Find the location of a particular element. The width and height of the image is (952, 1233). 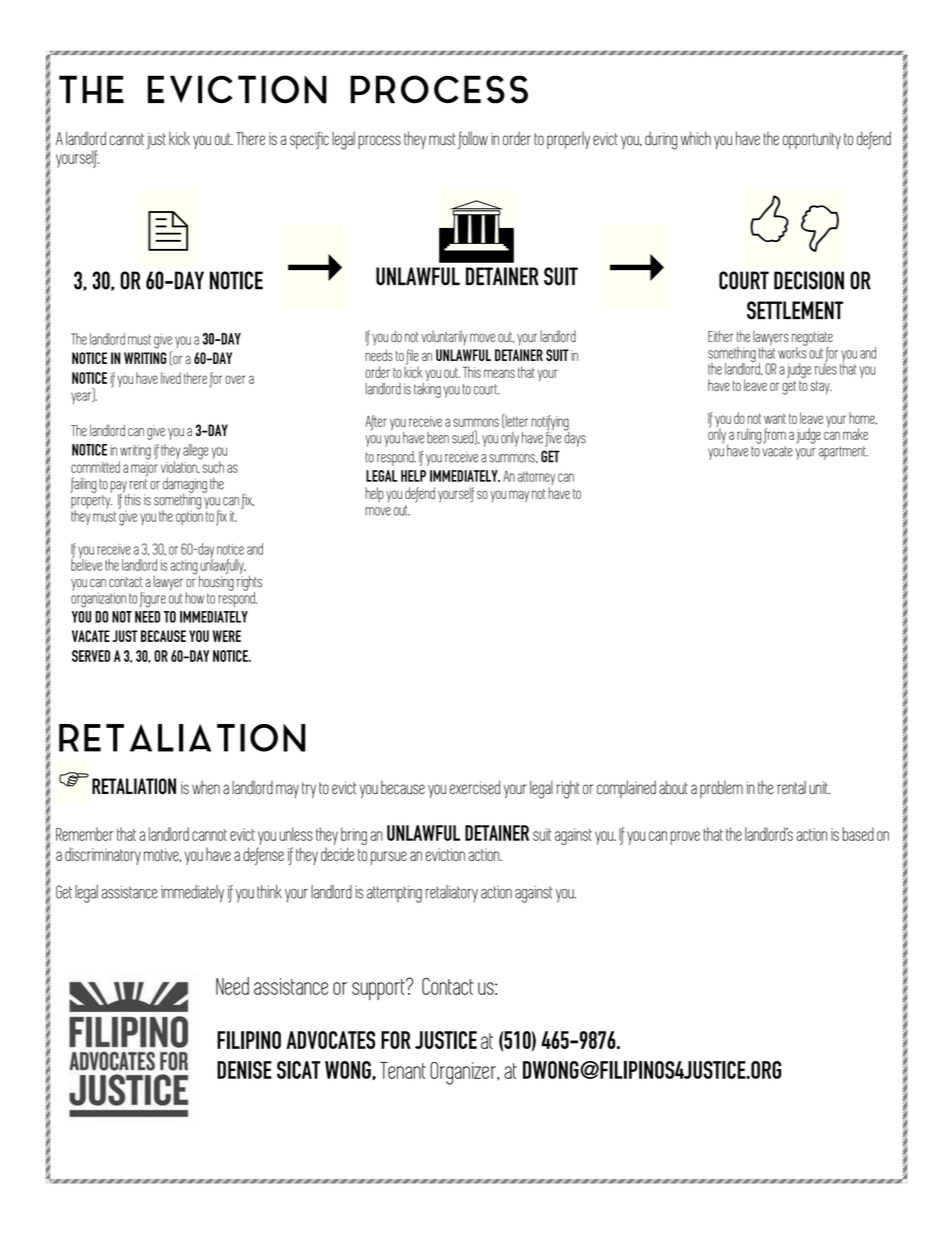

allege is located at coordinates (196, 452).
